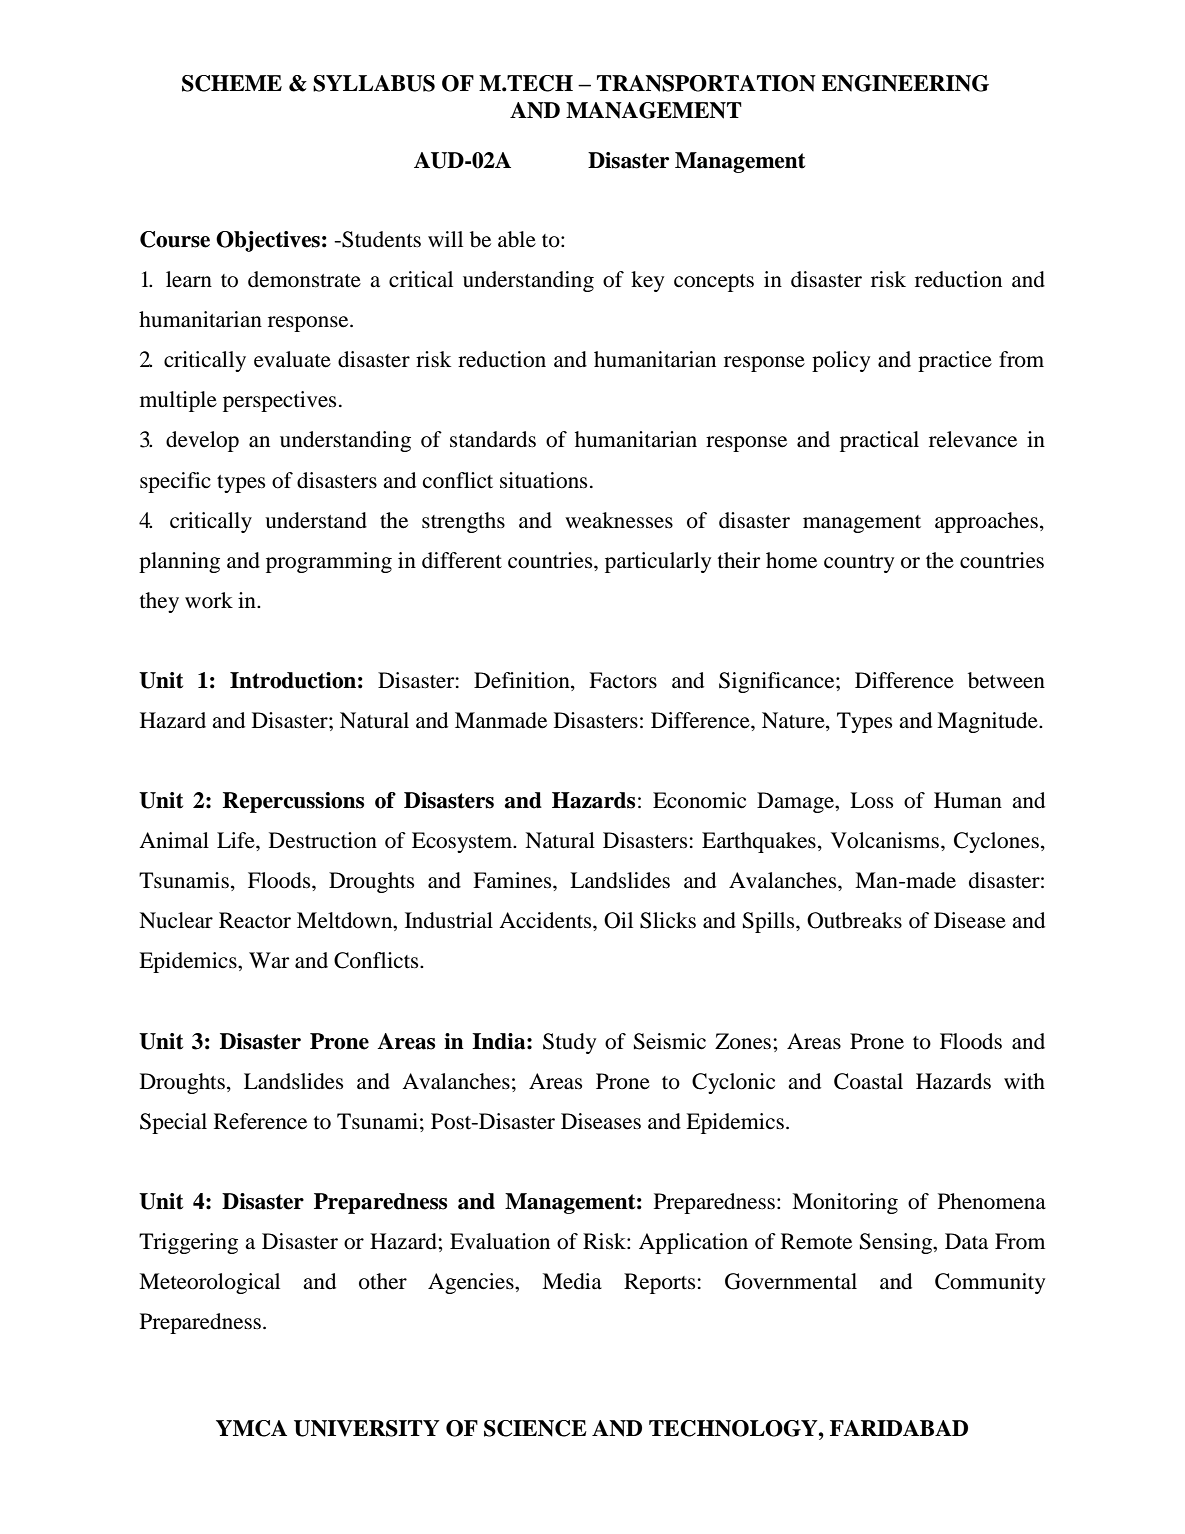  What do you see at coordinates (623, 680) in the image?
I see `Factors` at bounding box center [623, 680].
